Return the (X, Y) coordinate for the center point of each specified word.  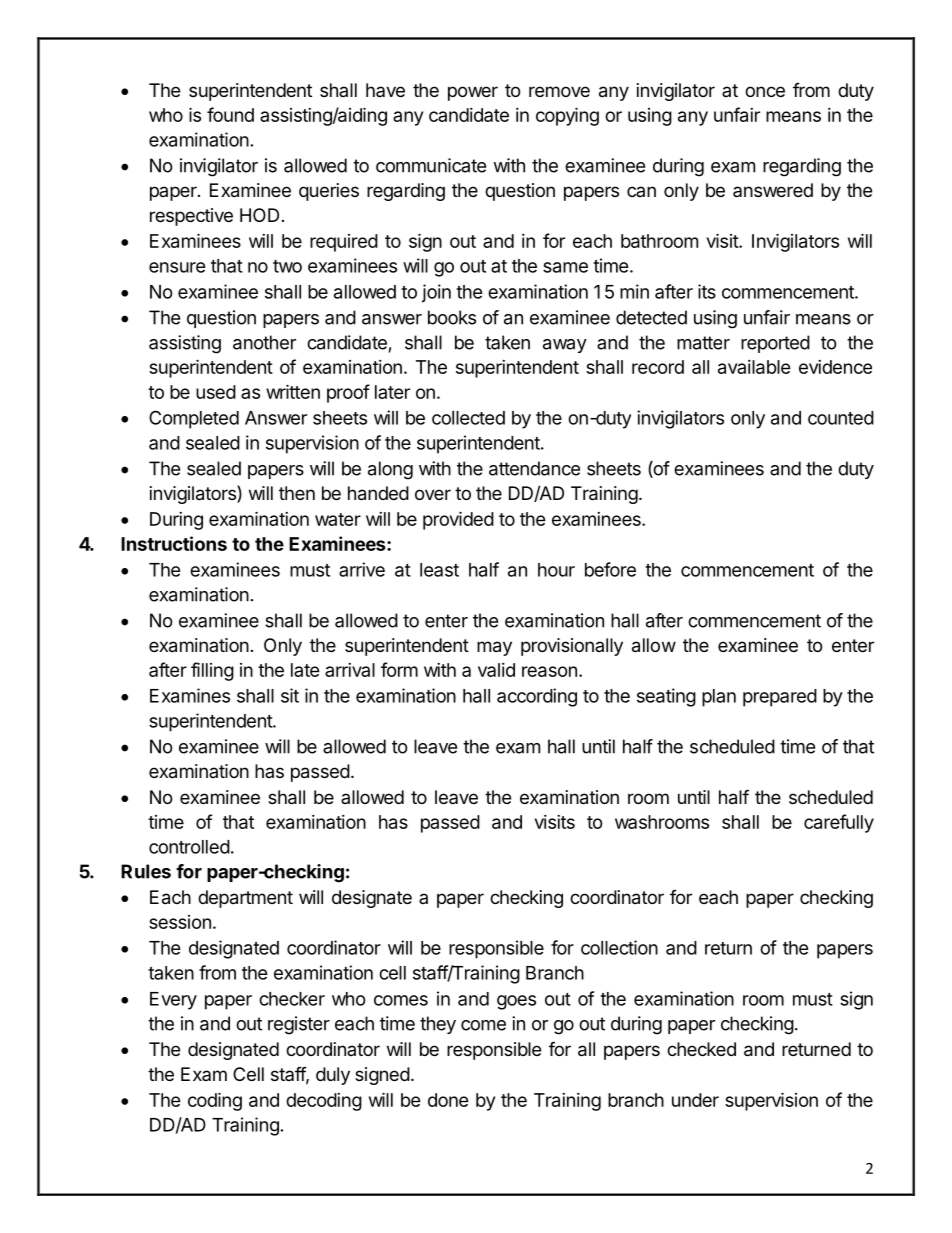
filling (212, 671)
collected (468, 418)
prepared (780, 698)
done (448, 1100)
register (299, 1025)
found (230, 114)
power (473, 93)
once (765, 91)
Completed (194, 419)
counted (841, 418)
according (537, 697)
